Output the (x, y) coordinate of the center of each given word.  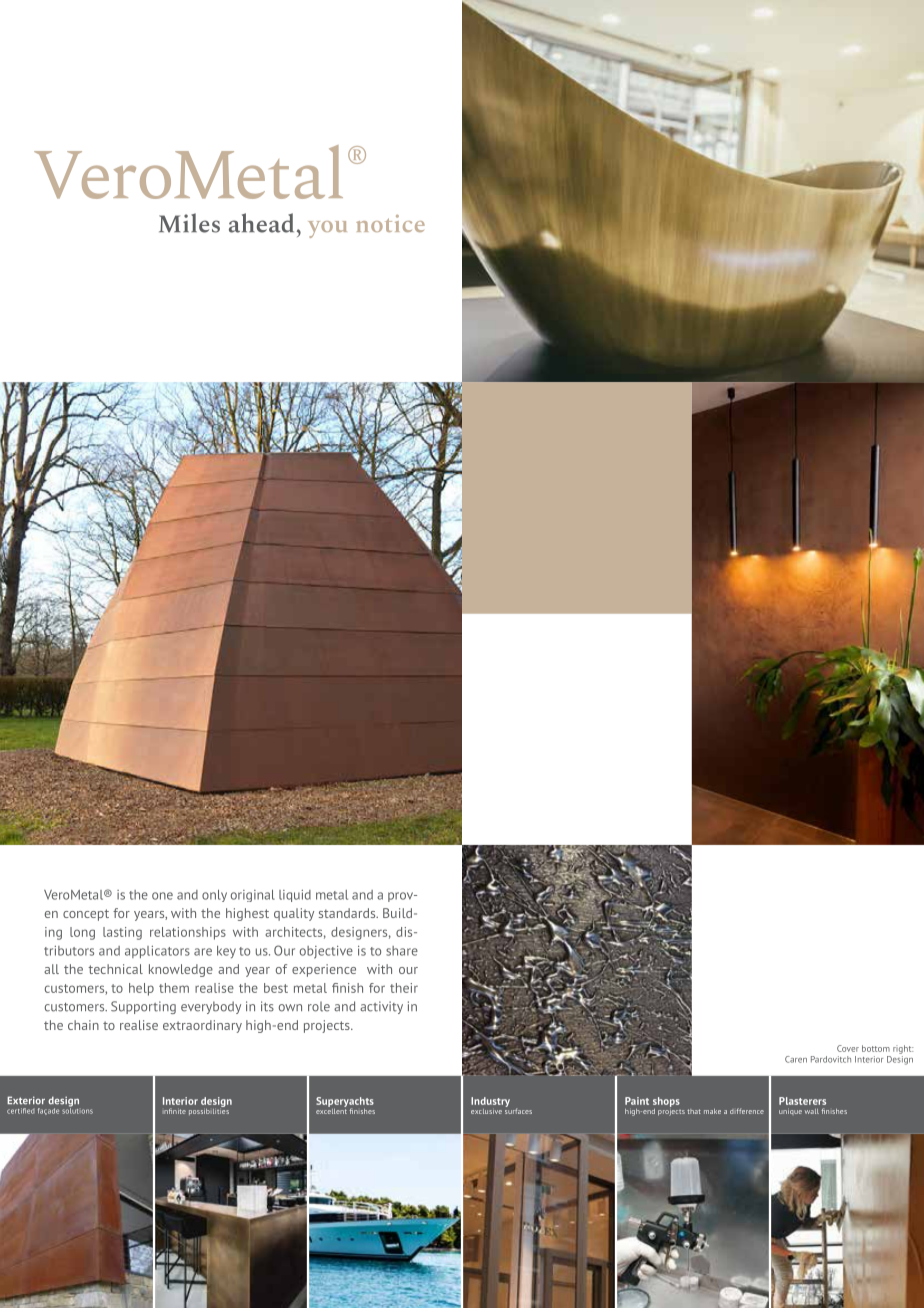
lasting (122, 933)
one (162, 896)
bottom (876, 1048)
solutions (77, 1109)
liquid (295, 896)
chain (83, 1025)
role (319, 1006)
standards (348, 913)
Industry (490, 1102)
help (141, 989)
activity (381, 1007)
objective (326, 952)
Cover (848, 1048)
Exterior (26, 1100)
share (402, 951)
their (404, 988)
